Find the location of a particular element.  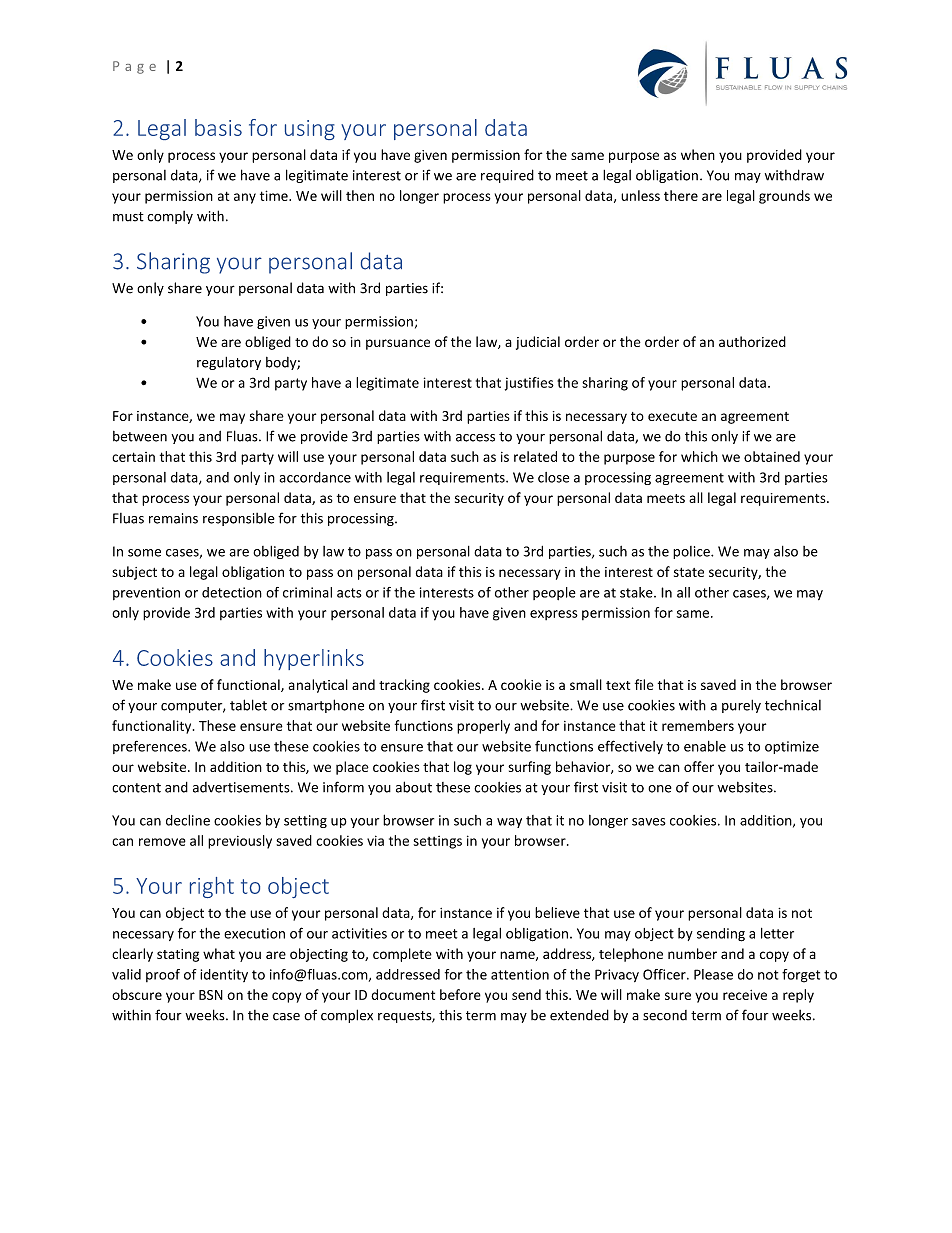

properly is located at coordinates (483, 727).
